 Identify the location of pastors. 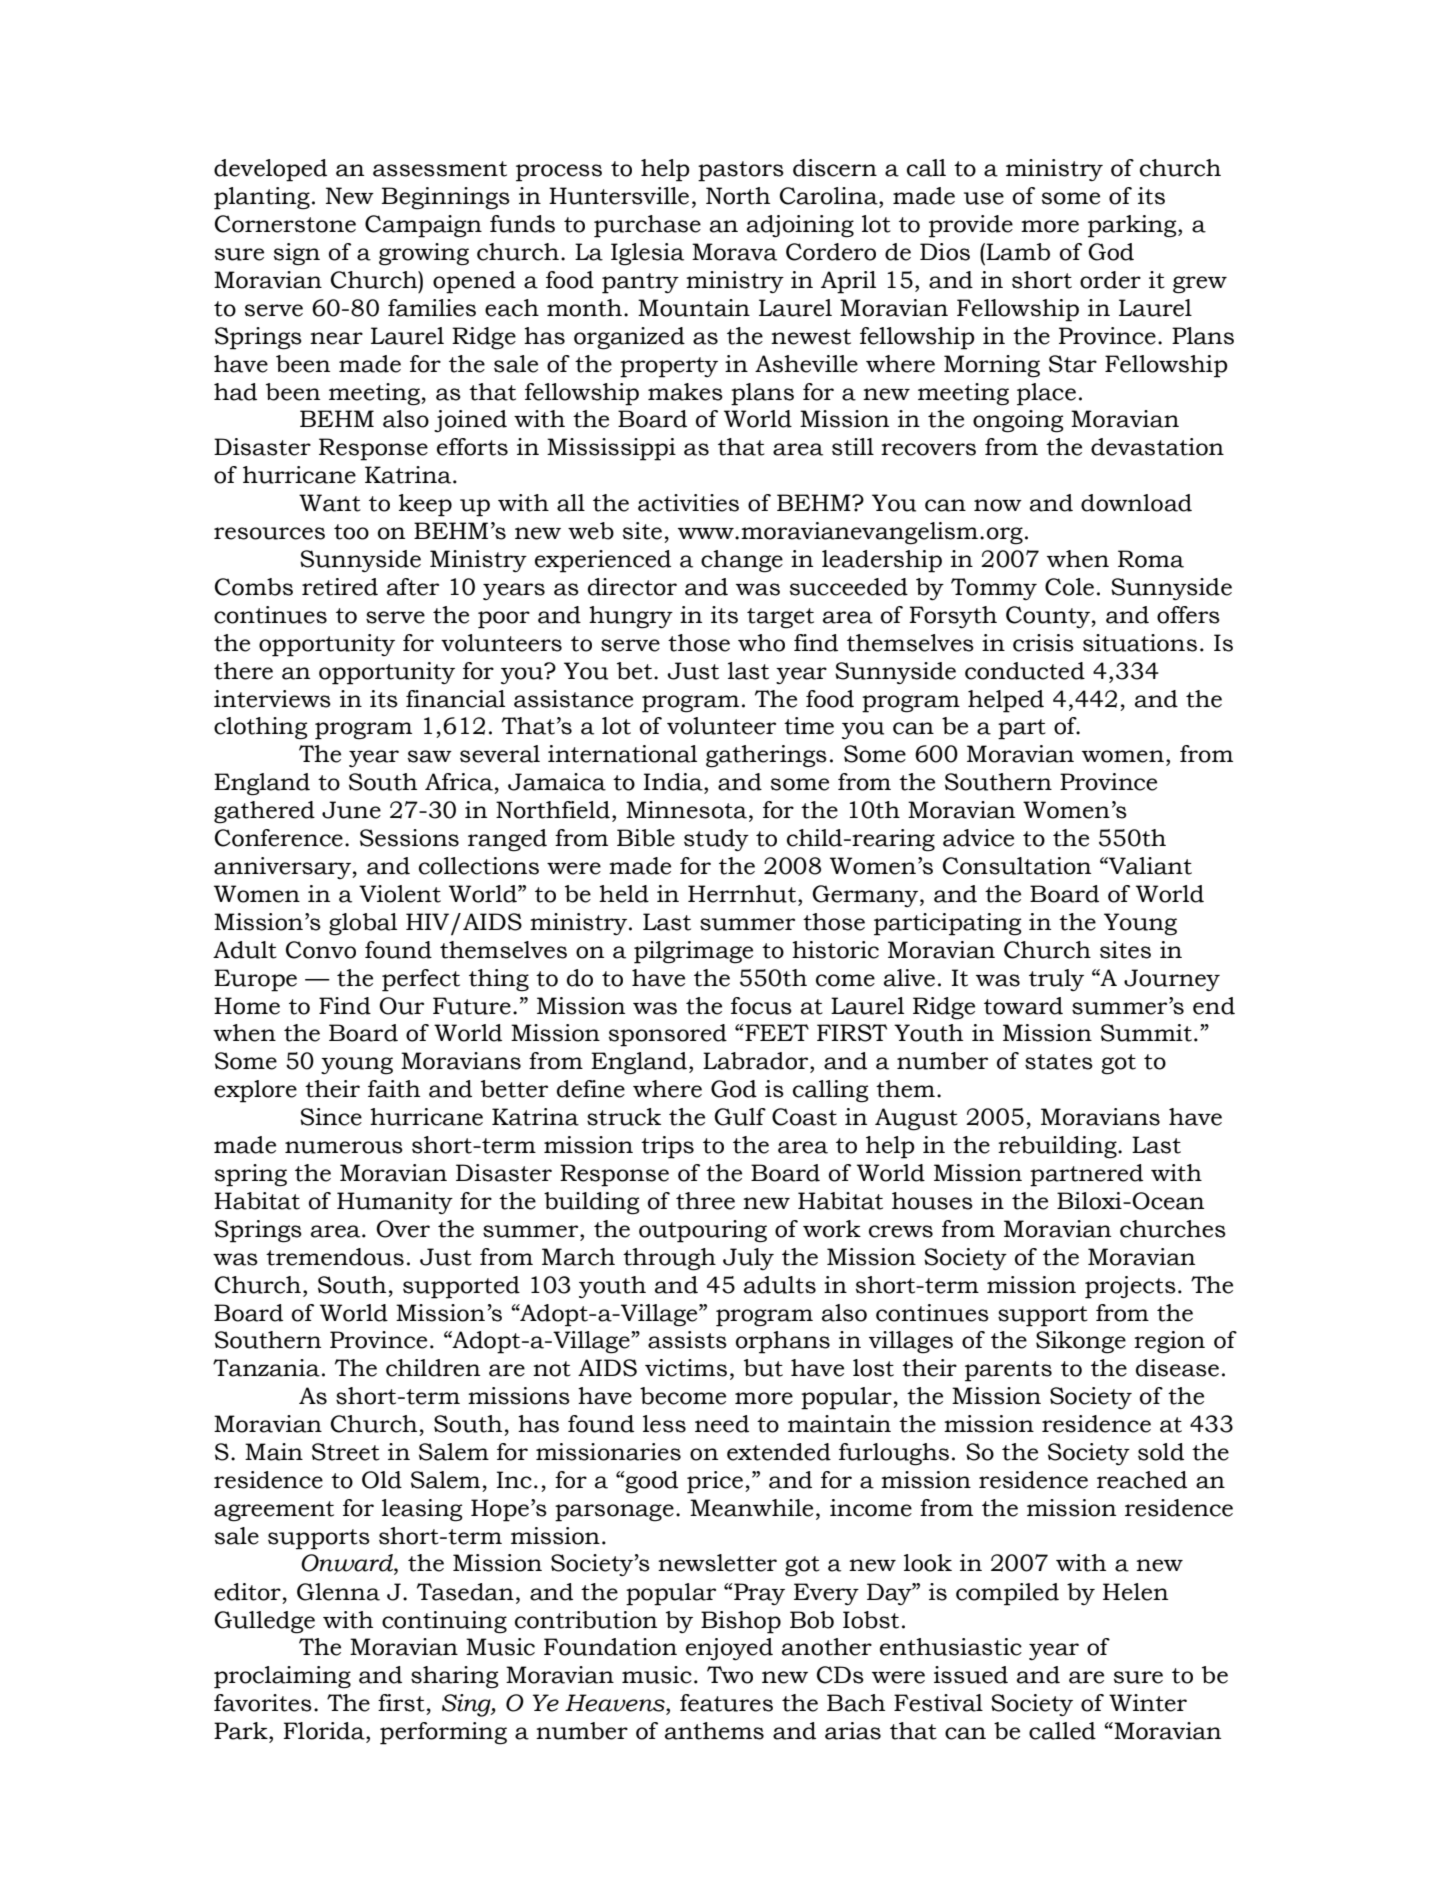
(741, 171).
